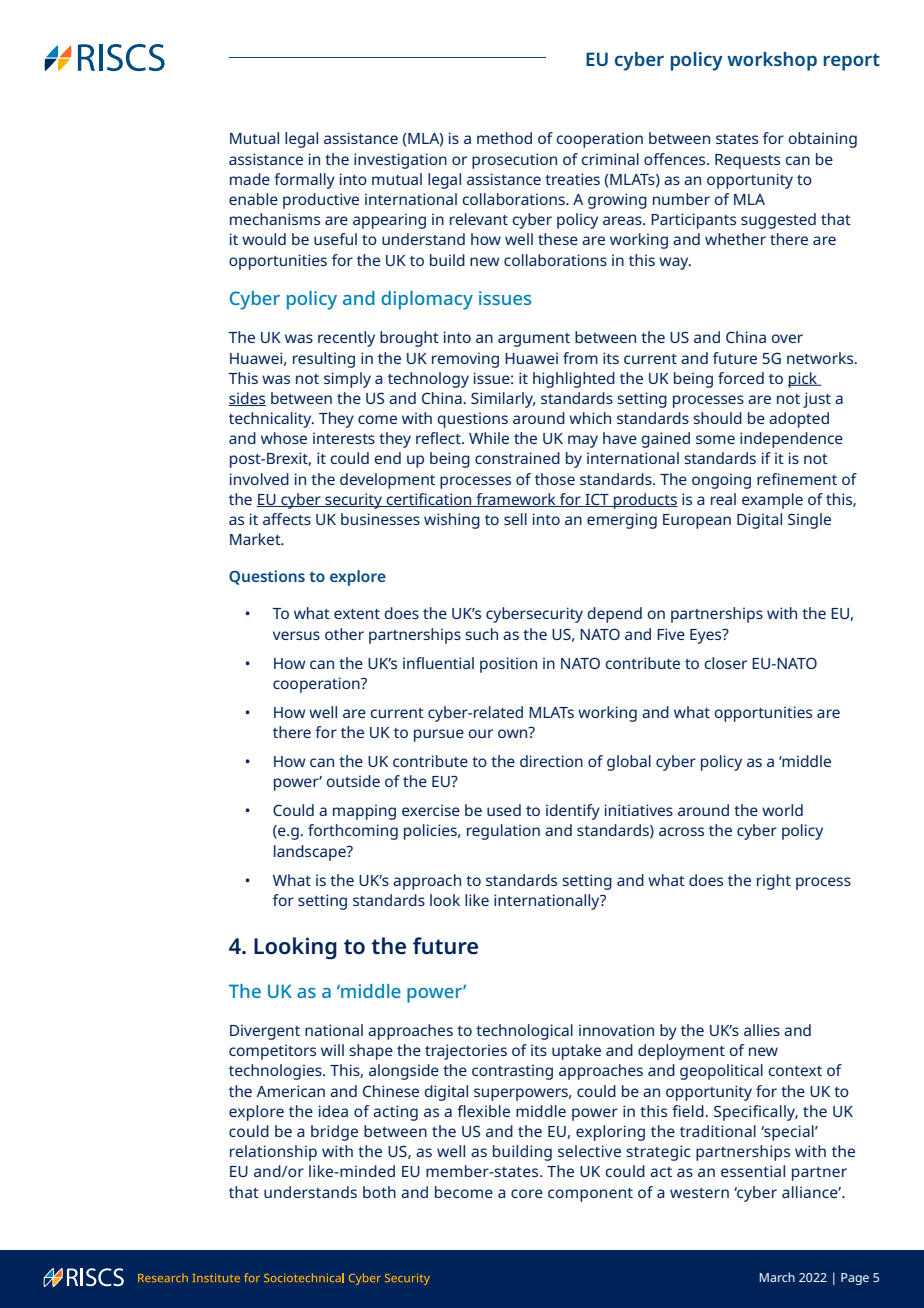 The height and width of the screenshot is (1308, 924). What do you see at coordinates (504, 138) in the screenshot?
I see `method` at bounding box center [504, 138].
